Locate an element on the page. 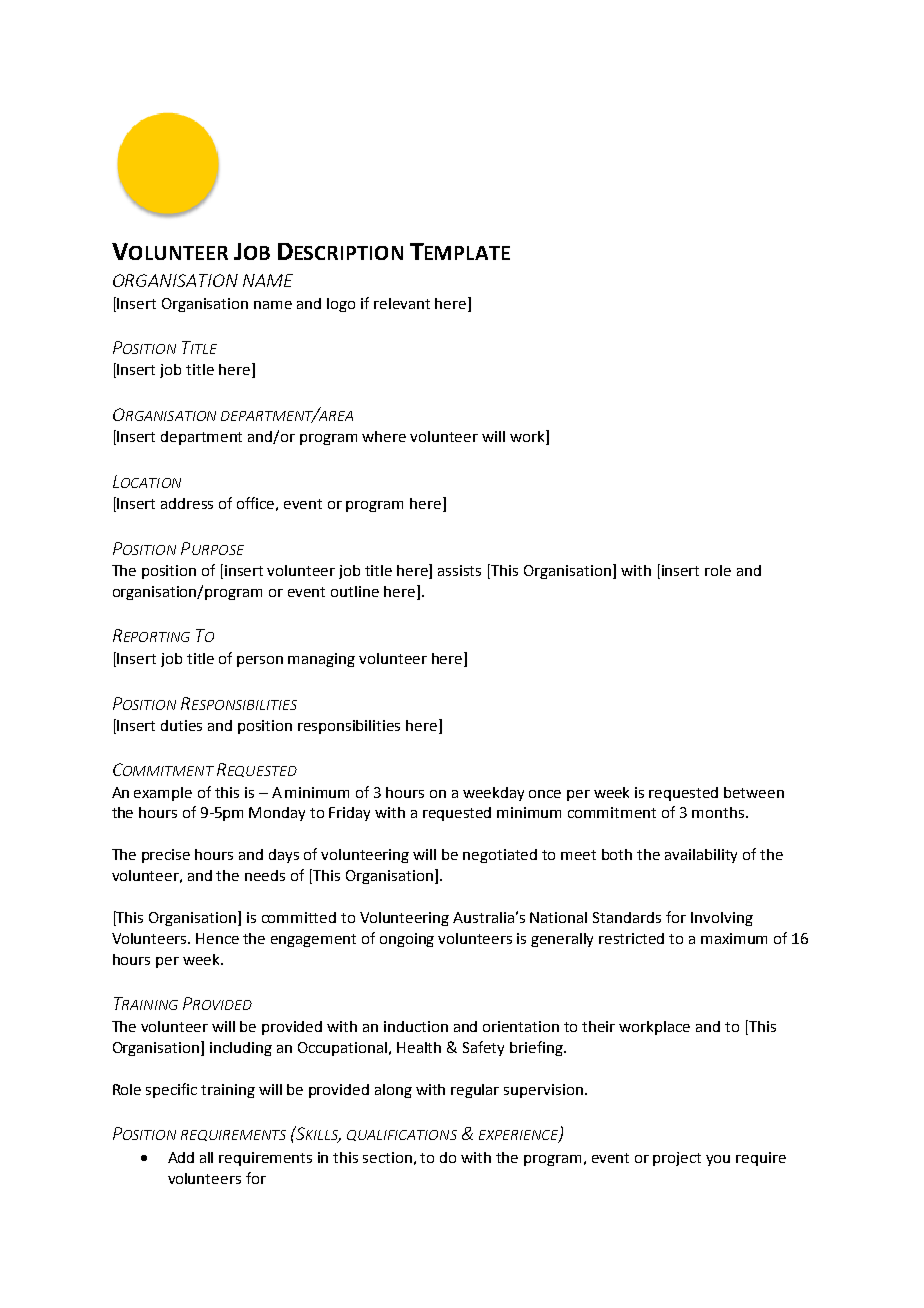 Image resolution: width=924 pixels, height=1308 pixels. person is located at coordinates (260, 661).
